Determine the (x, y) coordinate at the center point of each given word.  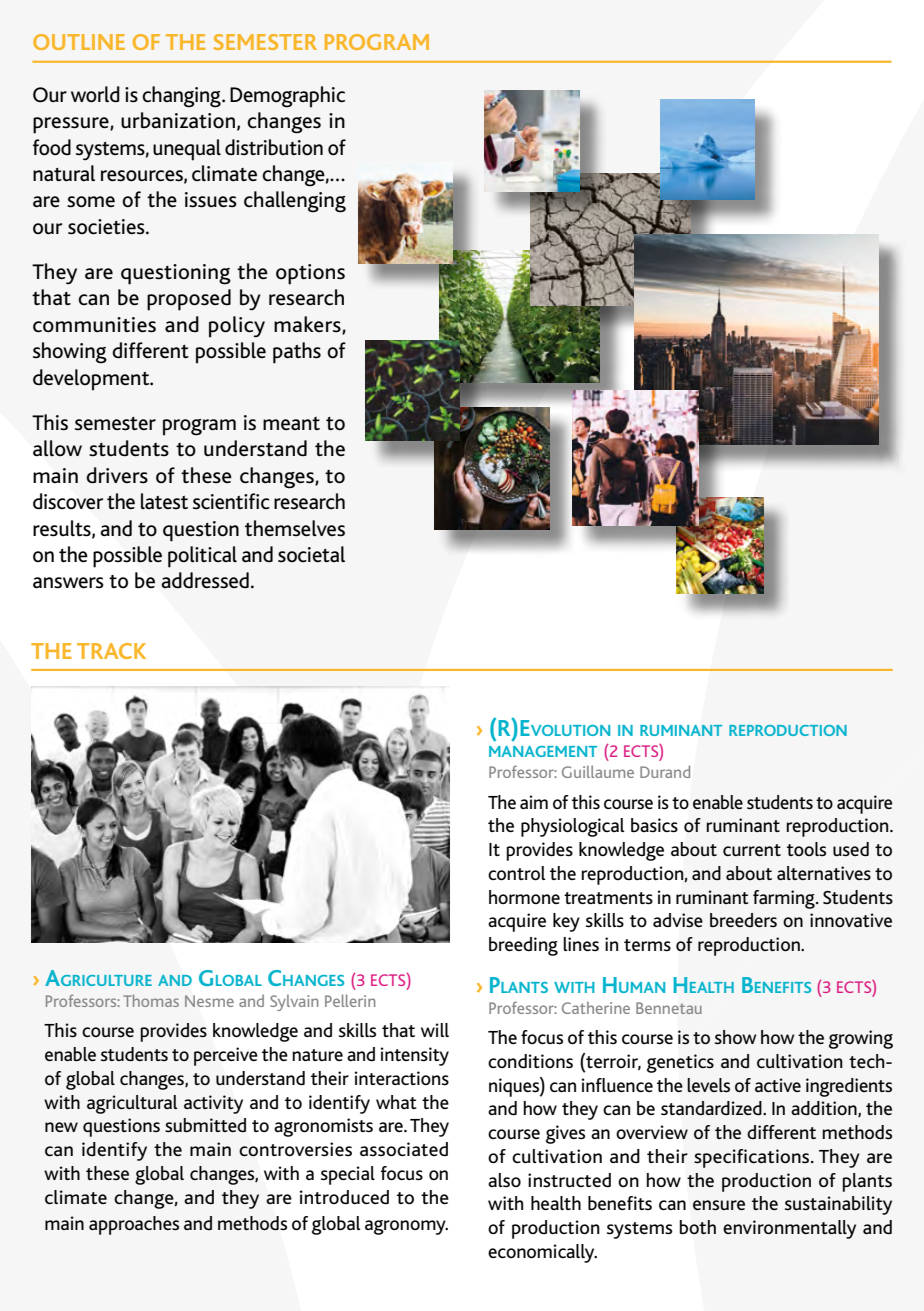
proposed (189, 300)
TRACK (111, 651)
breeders (743, 920)
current (752, 850)
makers (308, 325)
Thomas (151, 1000)
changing (182, 97)
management (543, 751)
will (435, 1030)
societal (311, 554)
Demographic (287, 97)
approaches (134, 1225)
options (310, 274)
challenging (295, 202)
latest (164, 501)
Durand (665, 771)
